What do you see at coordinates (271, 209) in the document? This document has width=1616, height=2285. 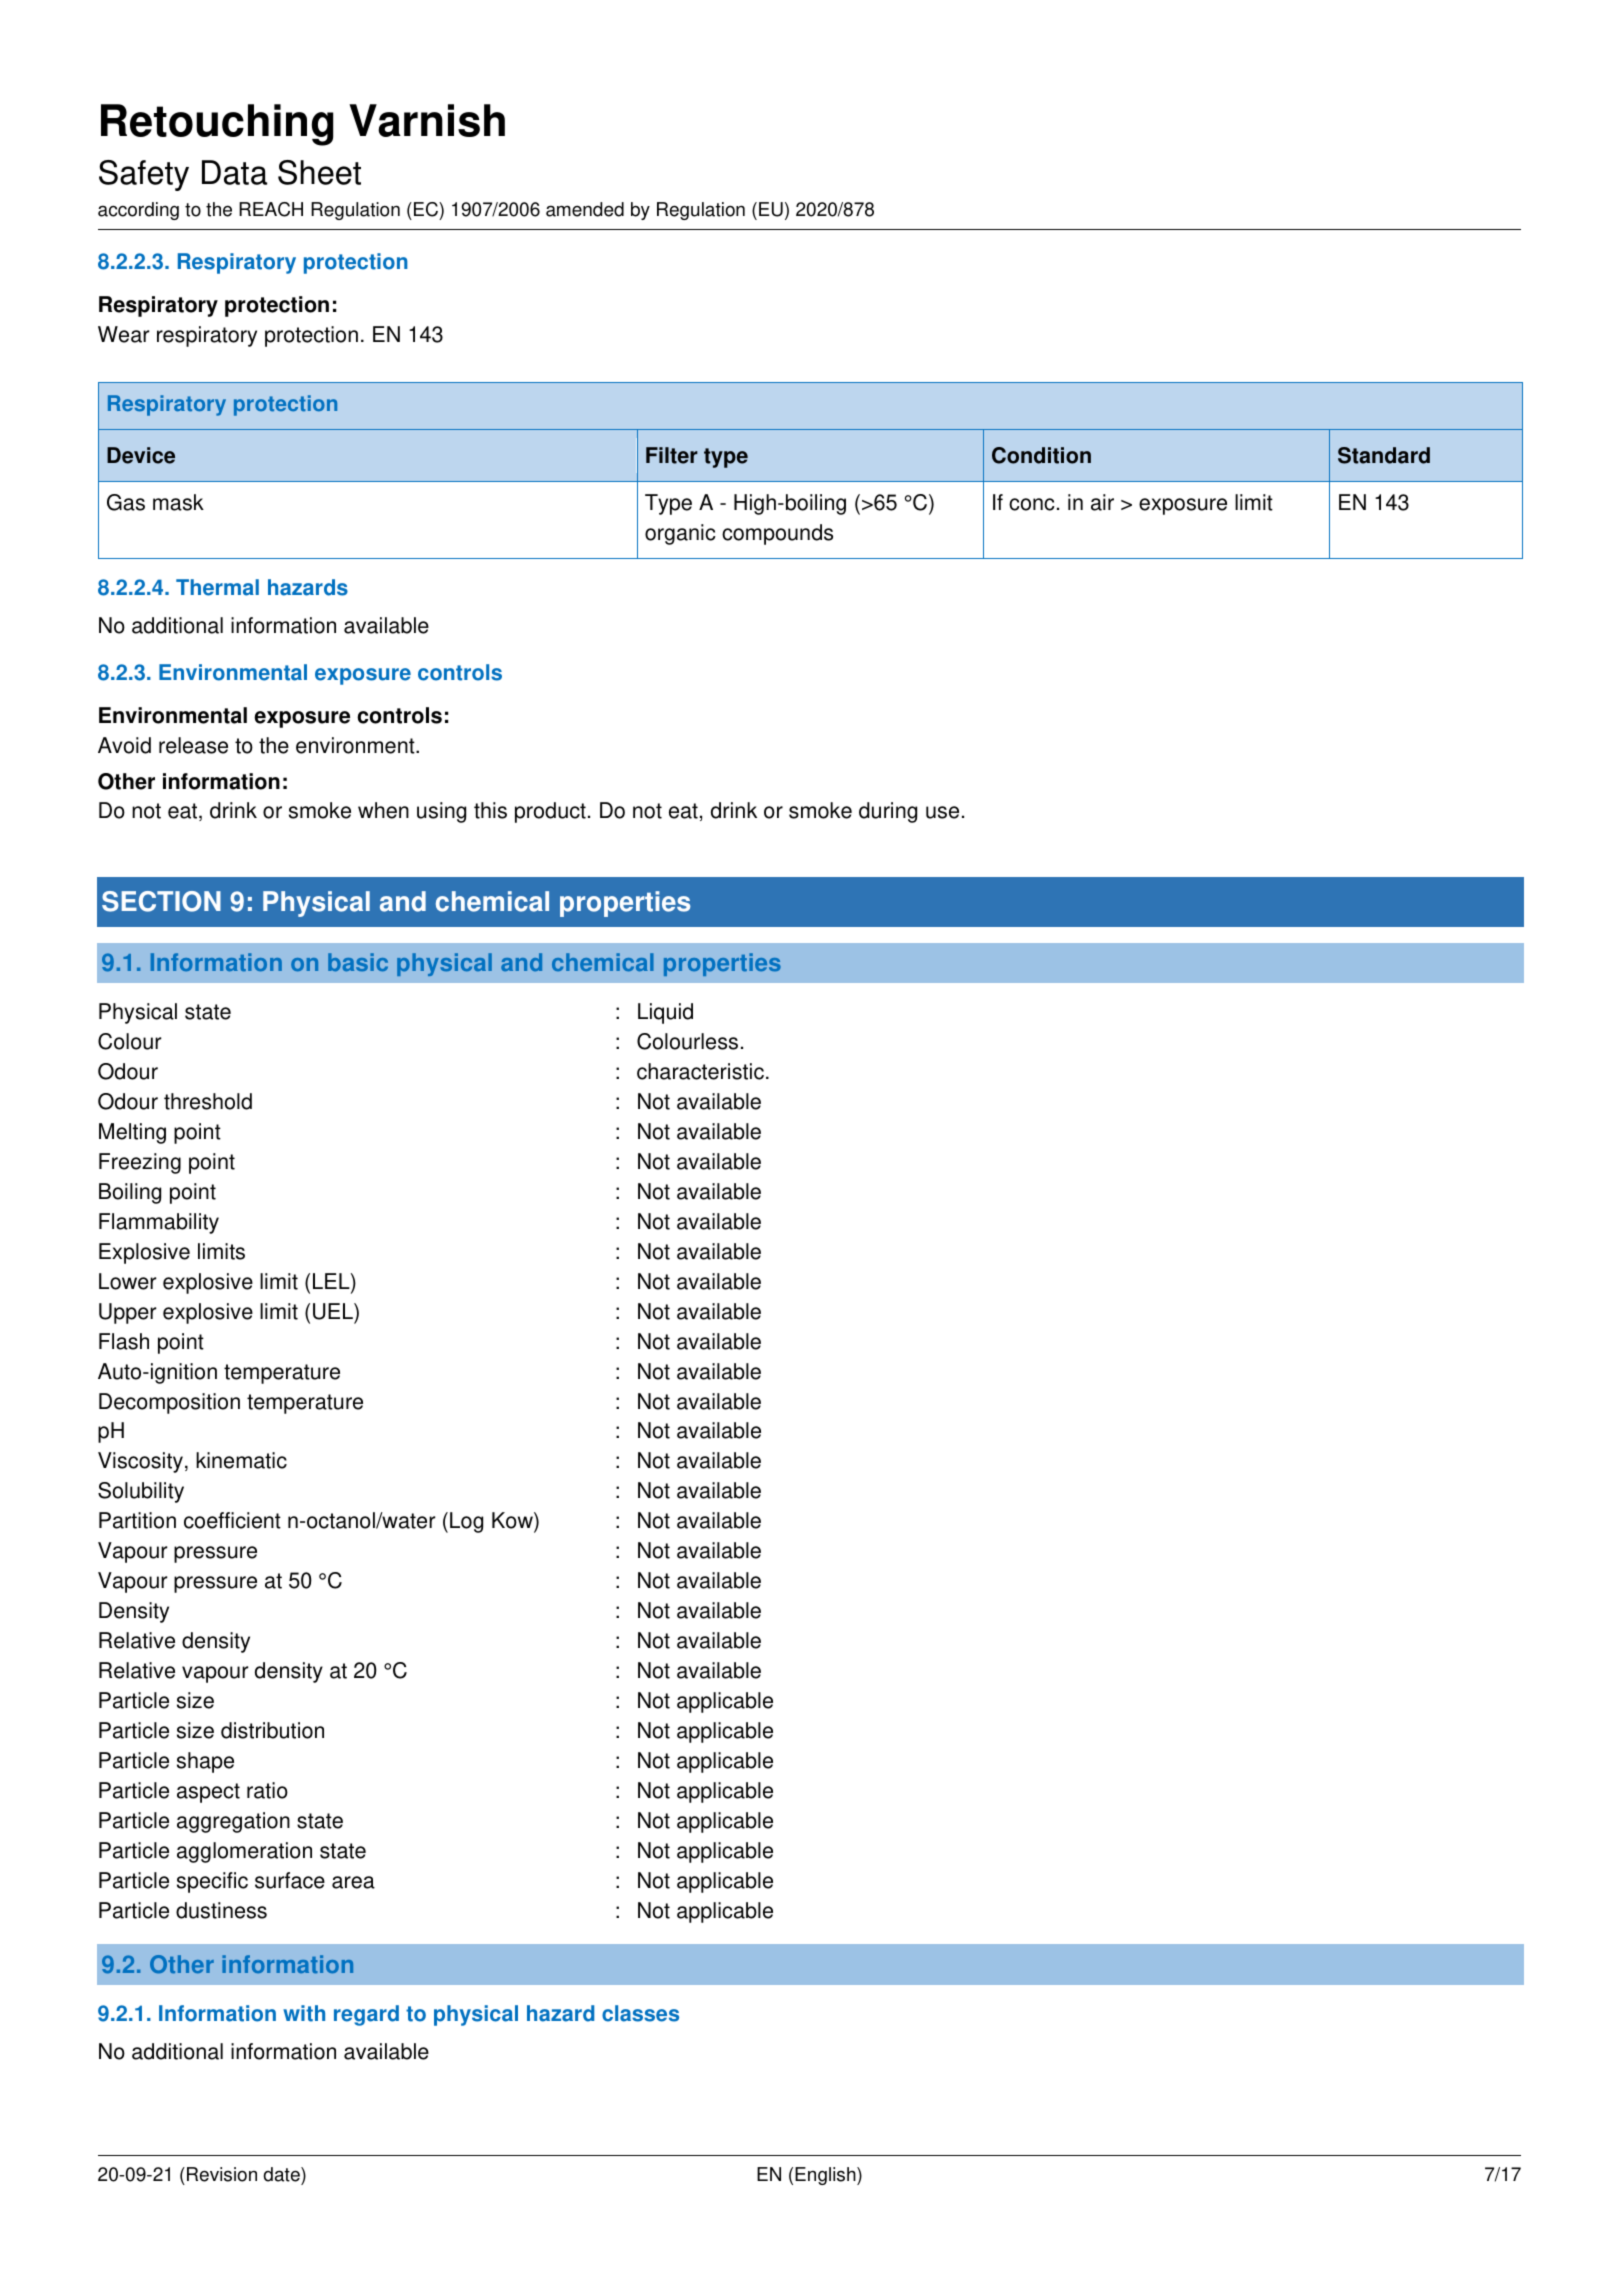 I see `REACH` at bounding box center [271, 209].
